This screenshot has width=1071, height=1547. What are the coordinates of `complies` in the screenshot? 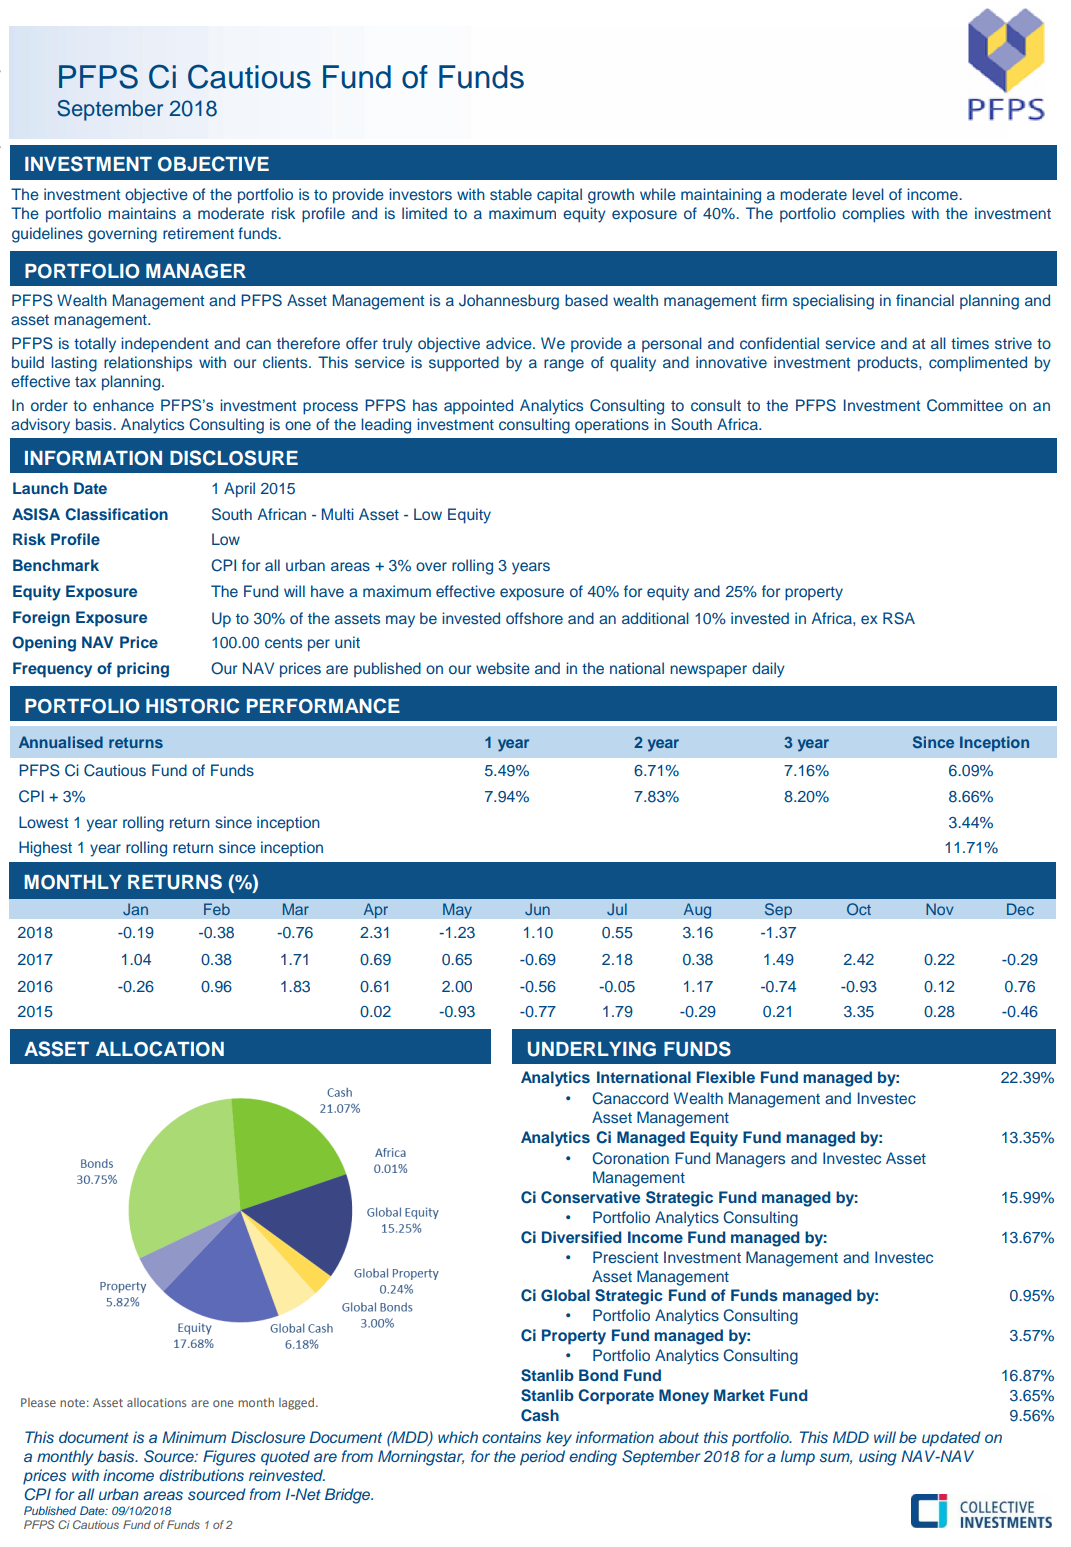 It's located at (873, 215).
